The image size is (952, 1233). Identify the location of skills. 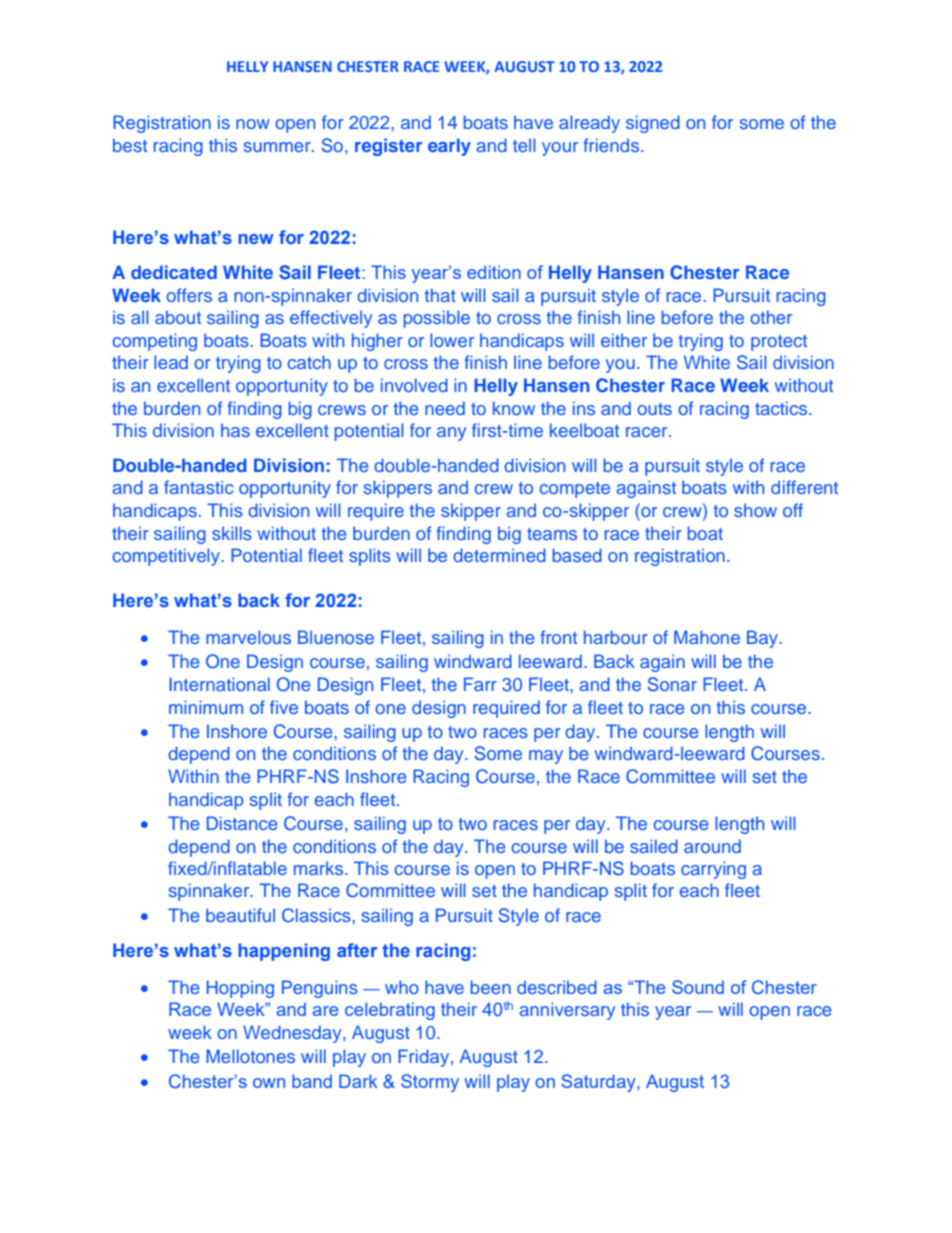
(232, 533).
